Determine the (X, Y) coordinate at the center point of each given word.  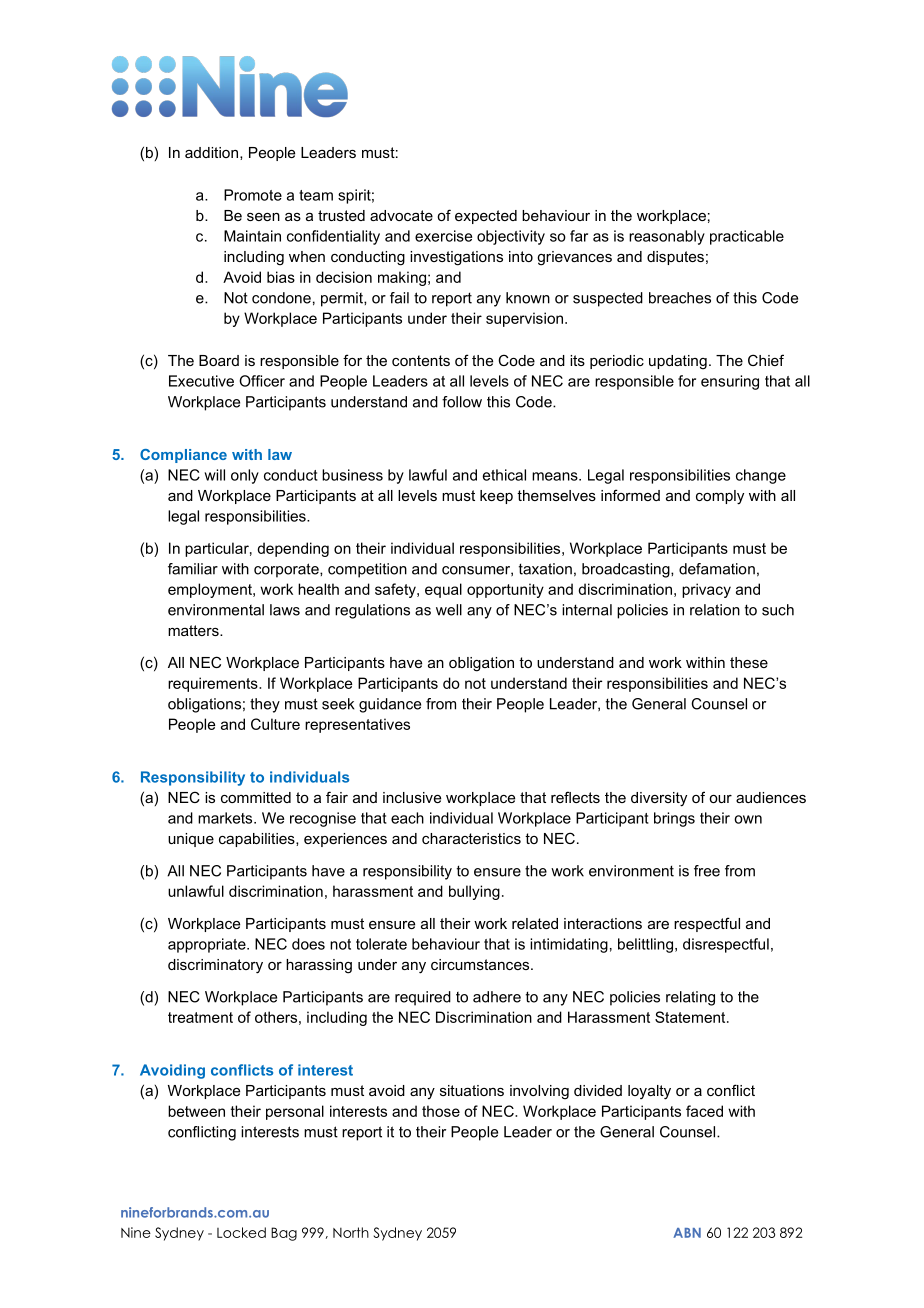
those (441, 1111)
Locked (241, 1232)
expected (486, 217)
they (265, 705)
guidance (390, 705)
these (749, 662)
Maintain (252, 236)
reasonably (667, 237)
